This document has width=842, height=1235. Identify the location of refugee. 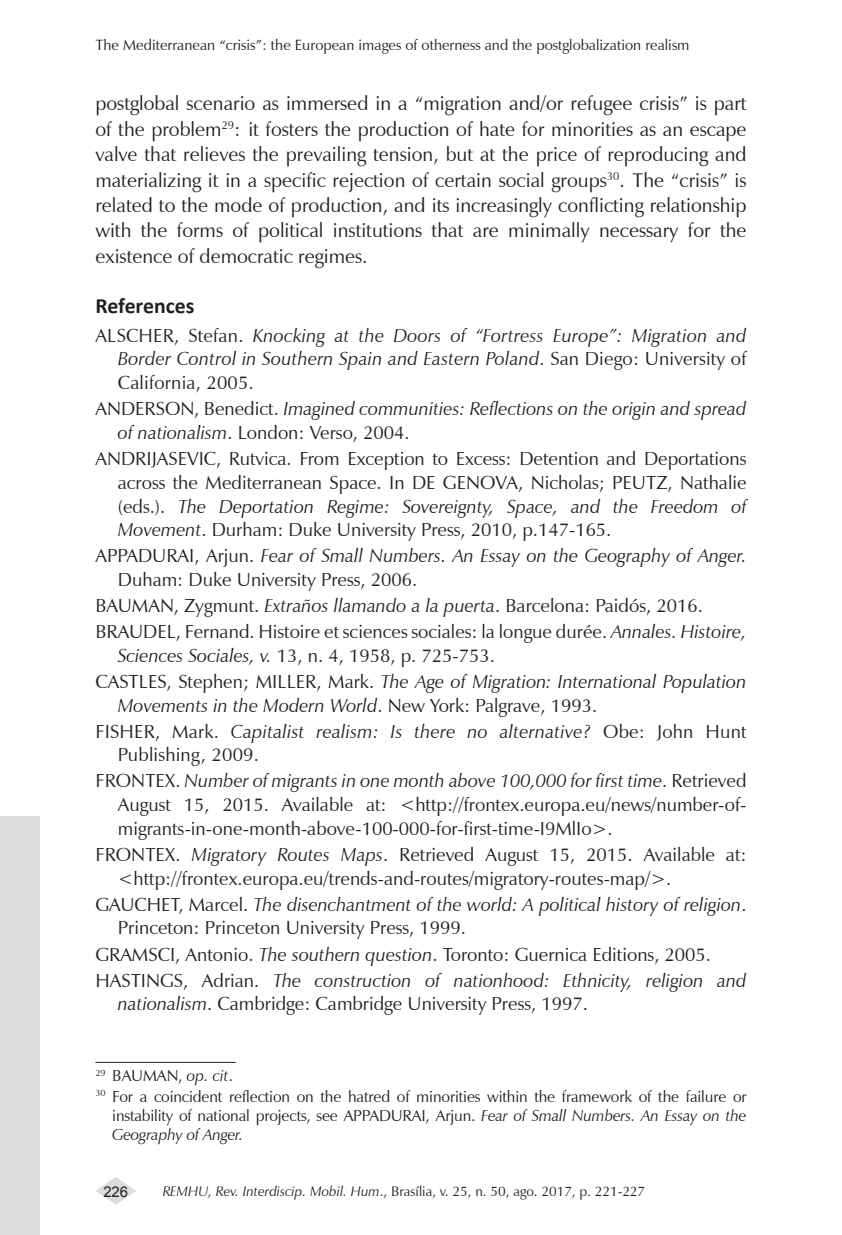
(601, 105).
